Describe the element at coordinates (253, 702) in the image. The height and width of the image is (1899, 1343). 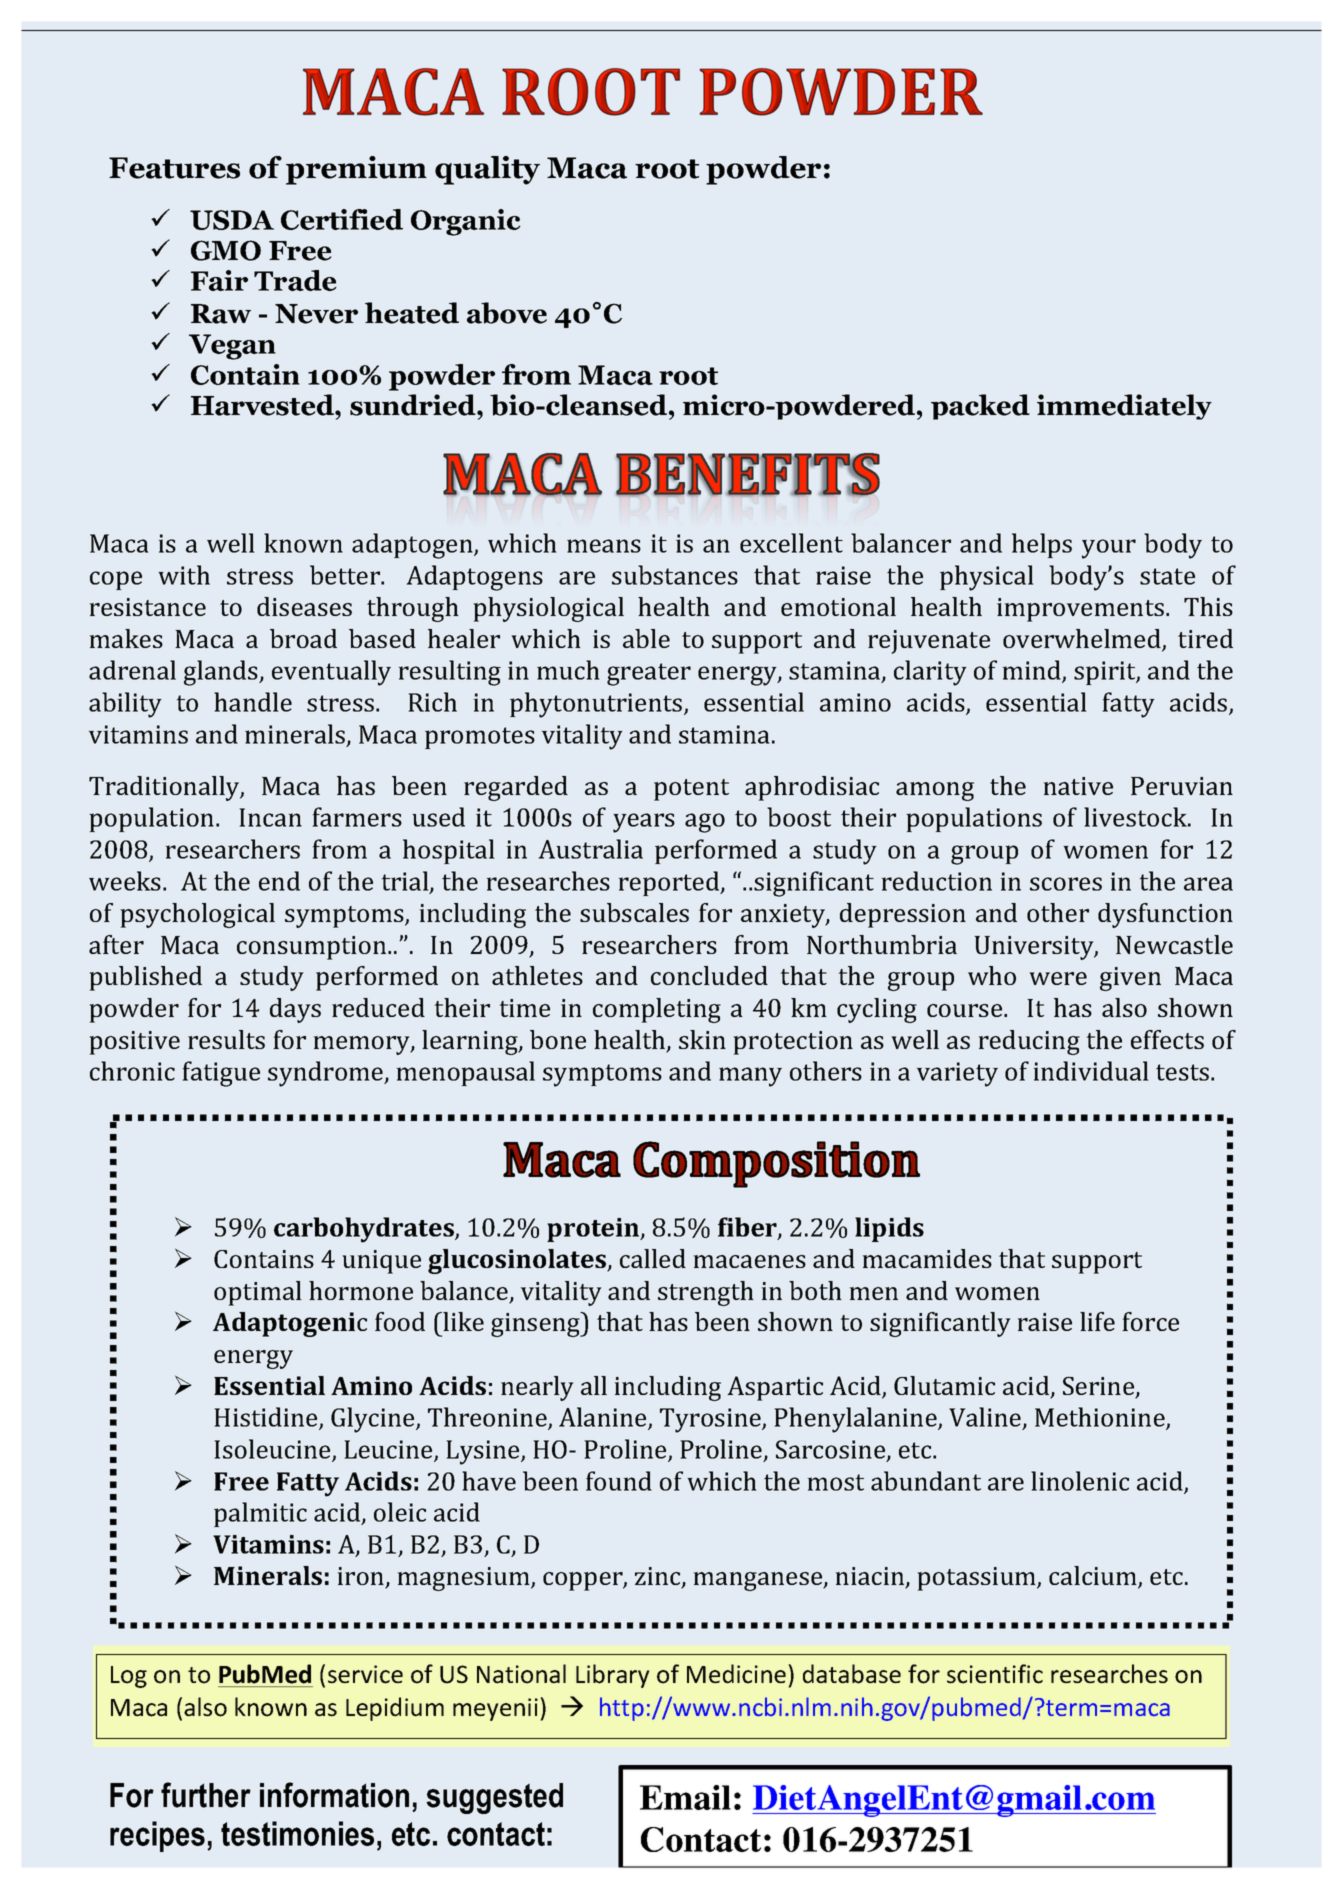
I see `handle` at that location.
